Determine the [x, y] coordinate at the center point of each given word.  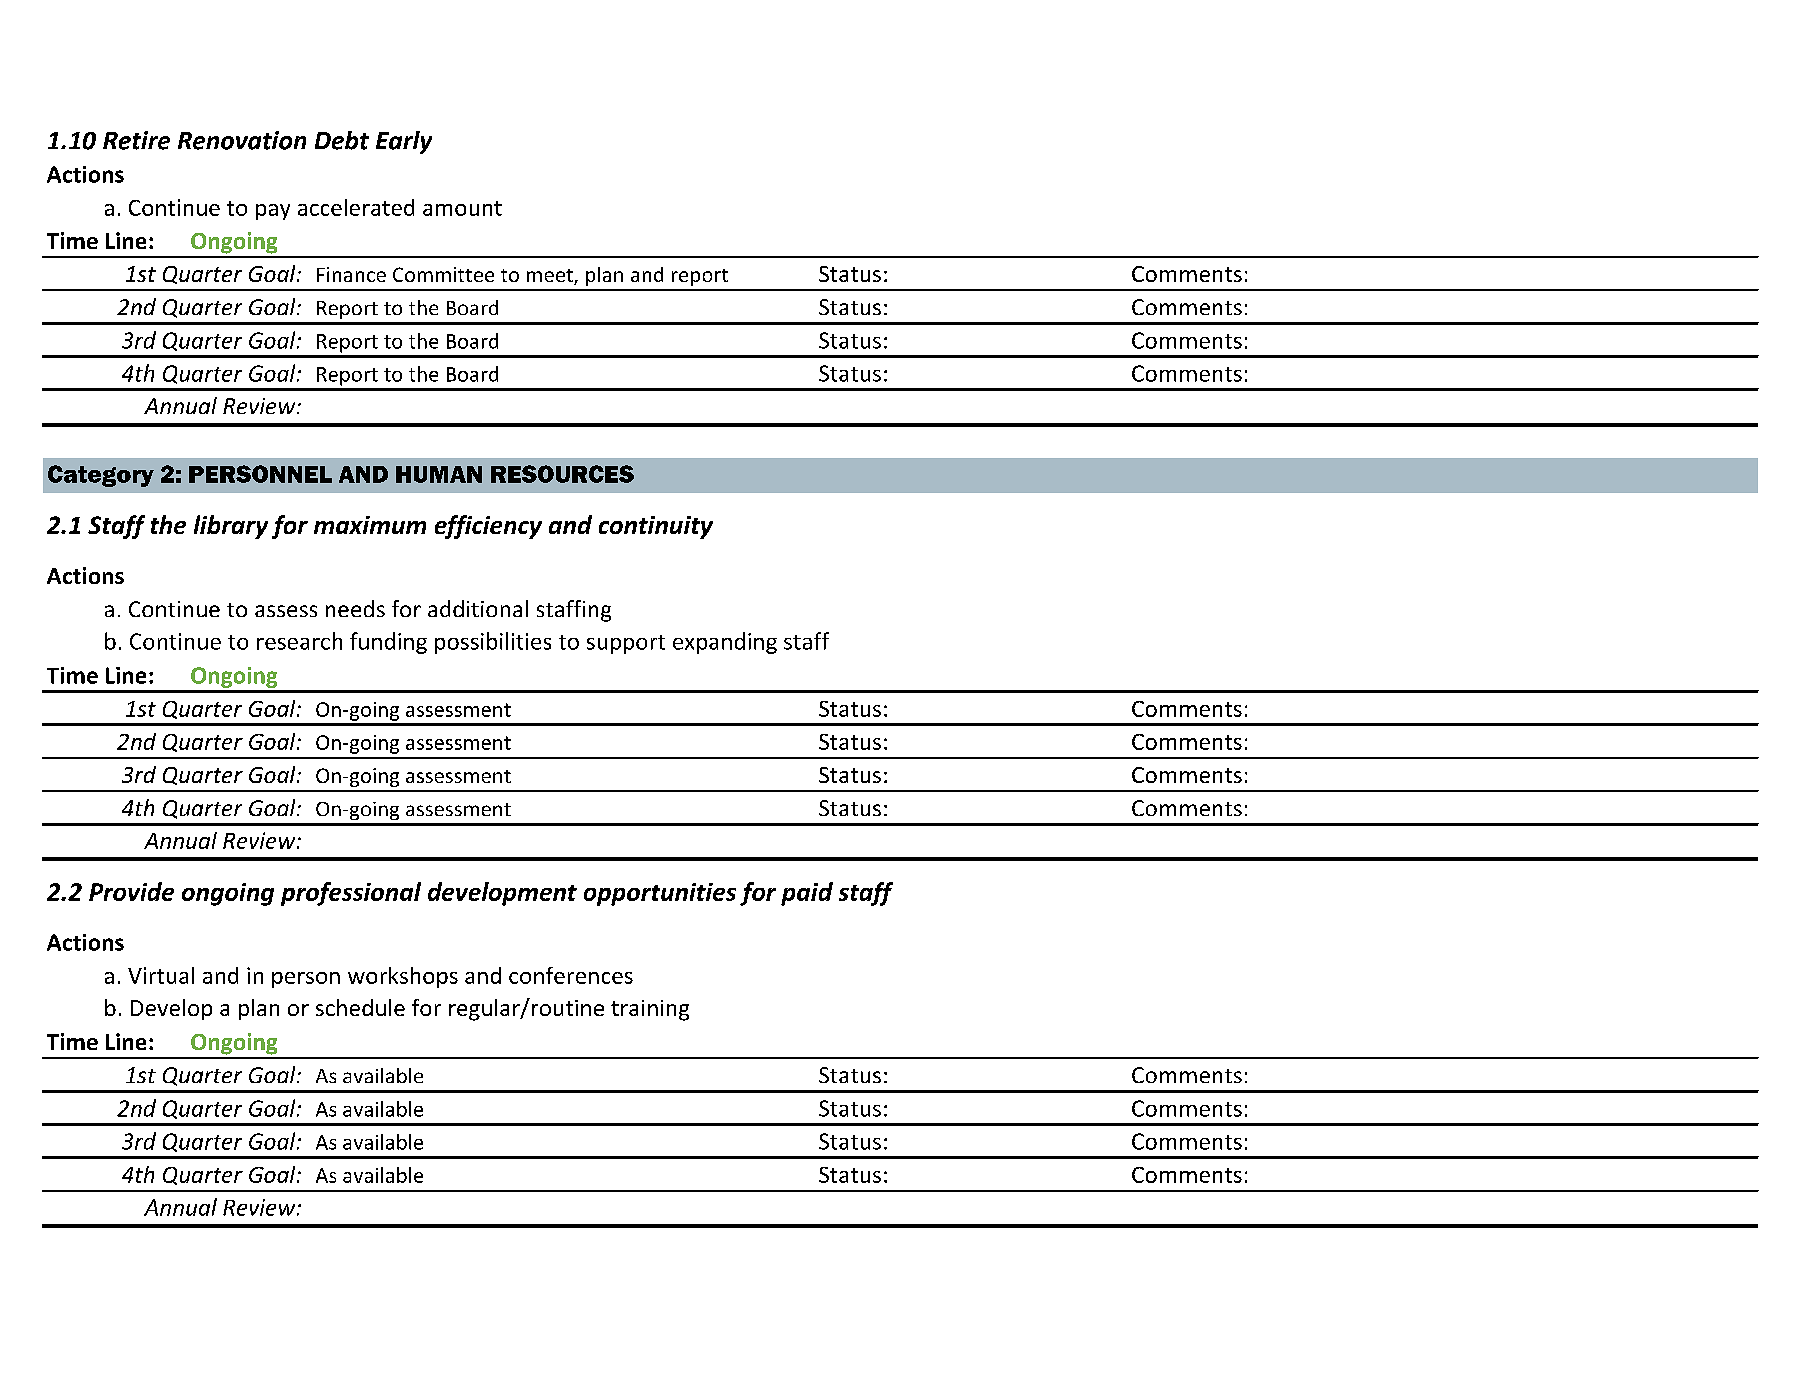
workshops [403, 977]
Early [404, 142]
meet [551, 277]
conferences [571, 975]
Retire [136, 140]
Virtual [161, 975]
